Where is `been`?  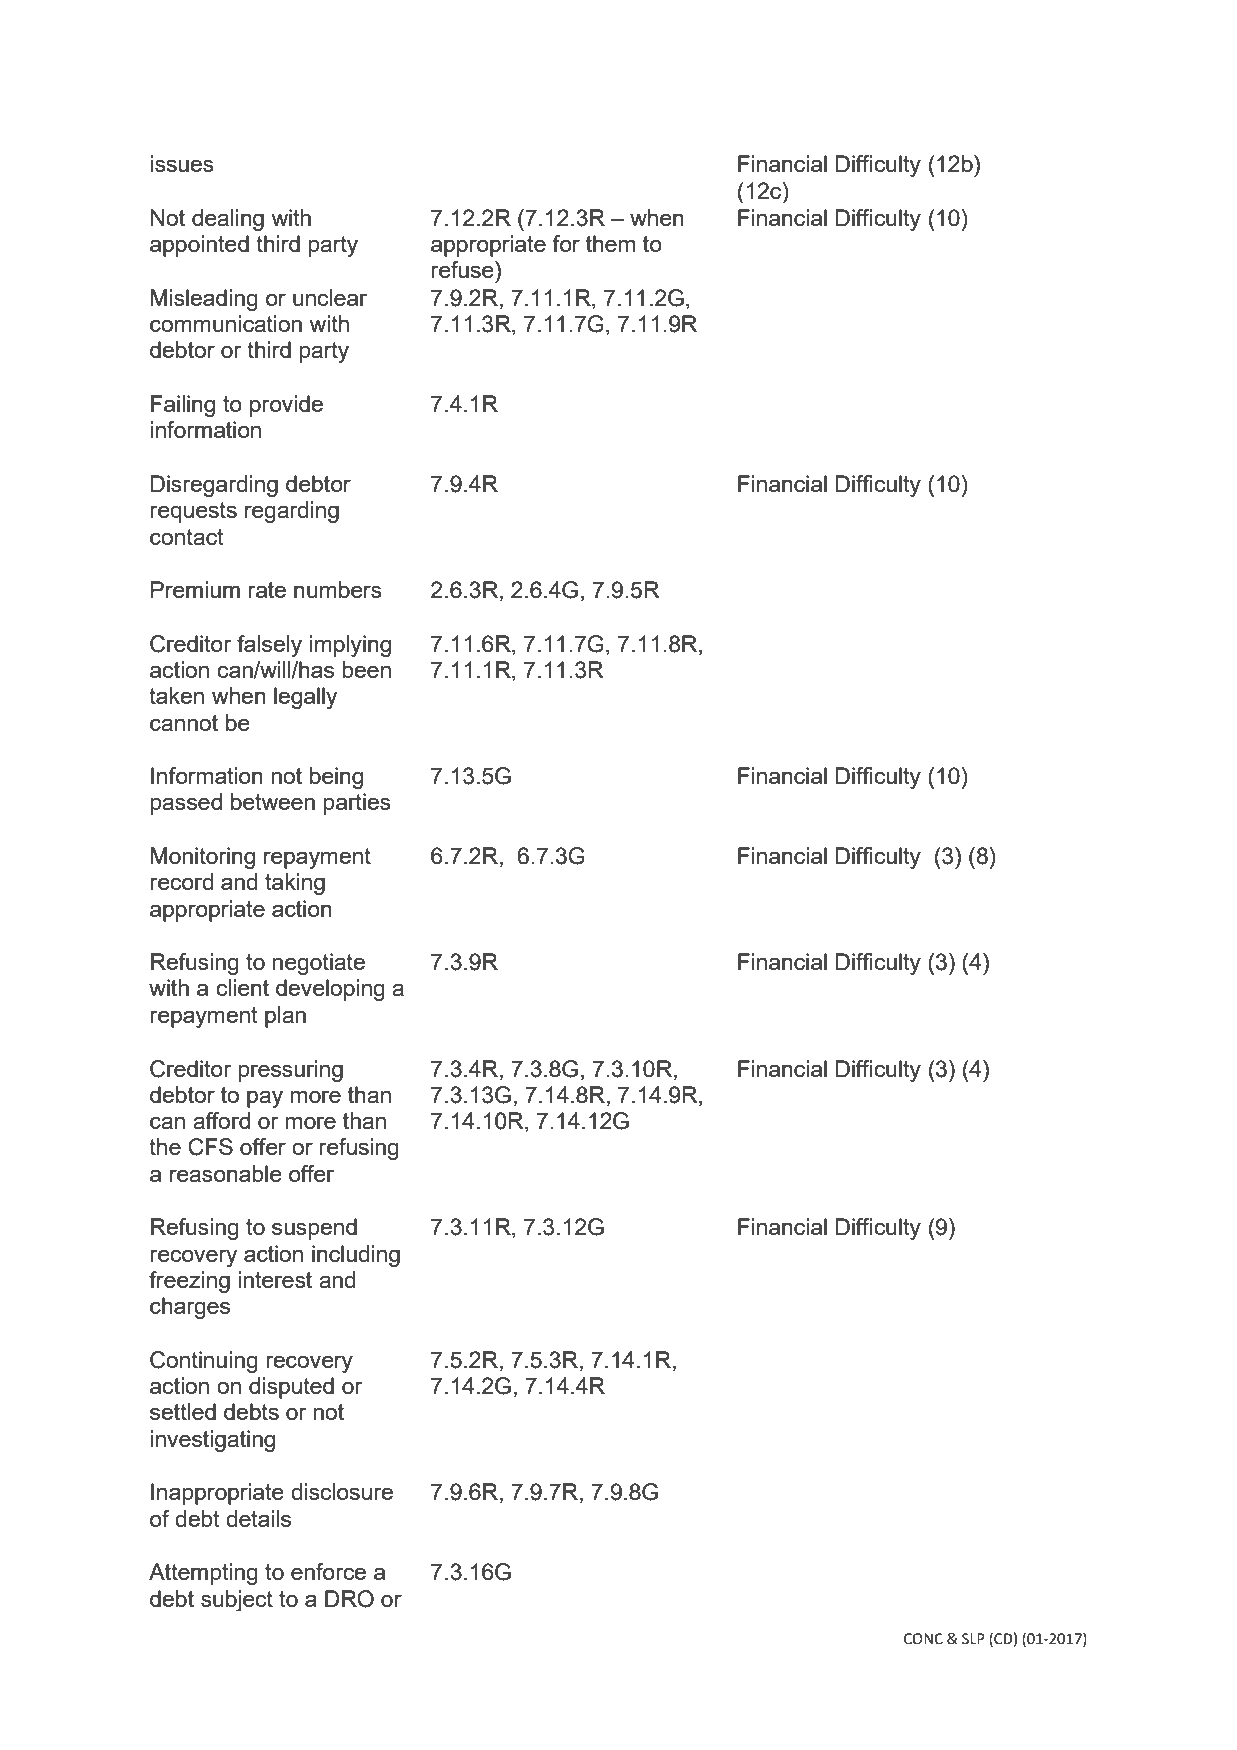
been is located at coordinates (366, 669).
